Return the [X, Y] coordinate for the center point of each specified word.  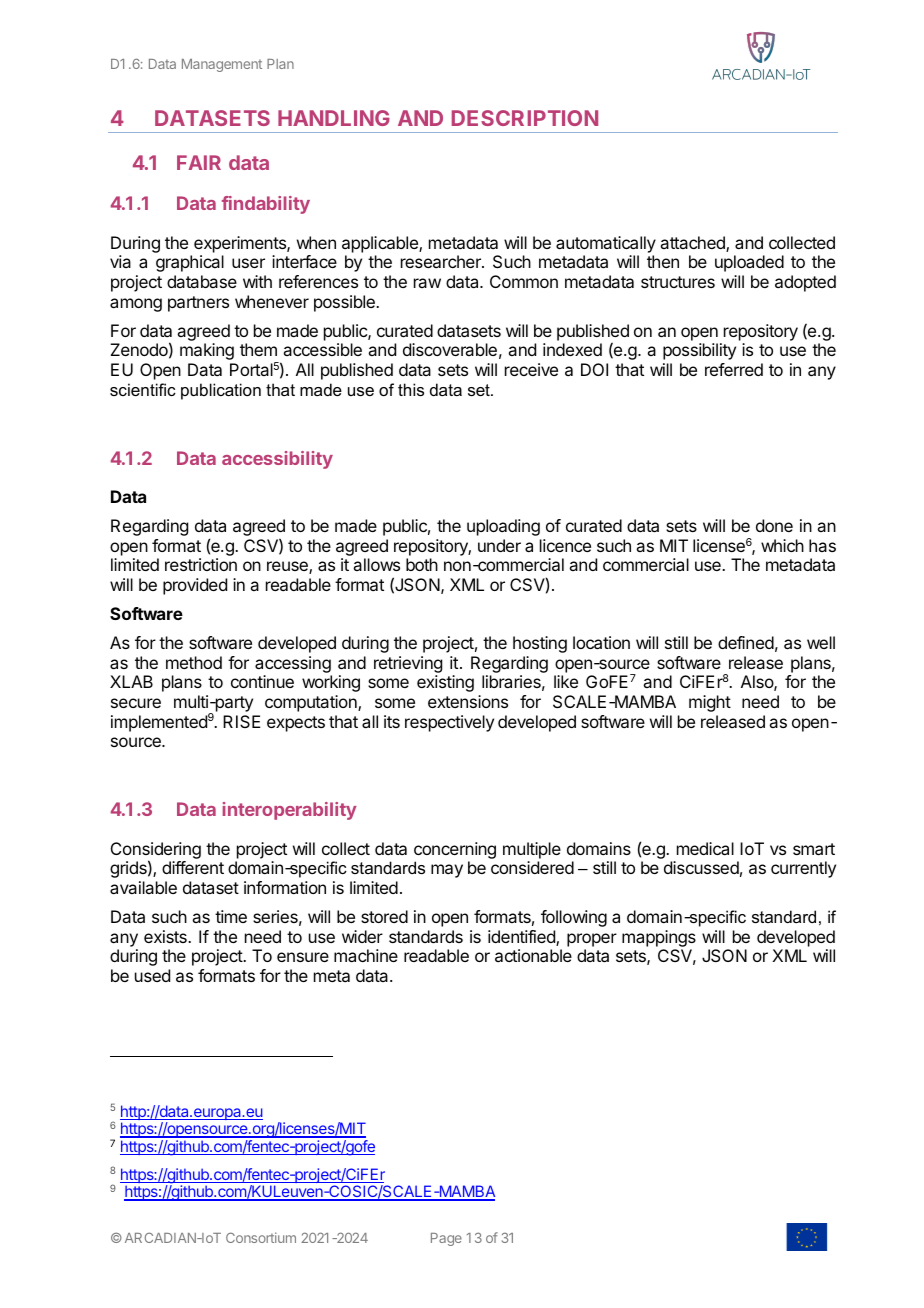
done [774, 525]
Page [446, 1239]
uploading [503, 527]
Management [222, 65]
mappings [659, 938]
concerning [455, 850]
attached [693, 244]
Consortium [261, 1237]
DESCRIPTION [525, 118]
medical [705, 848]
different [193, 867]
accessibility [277, 460]
